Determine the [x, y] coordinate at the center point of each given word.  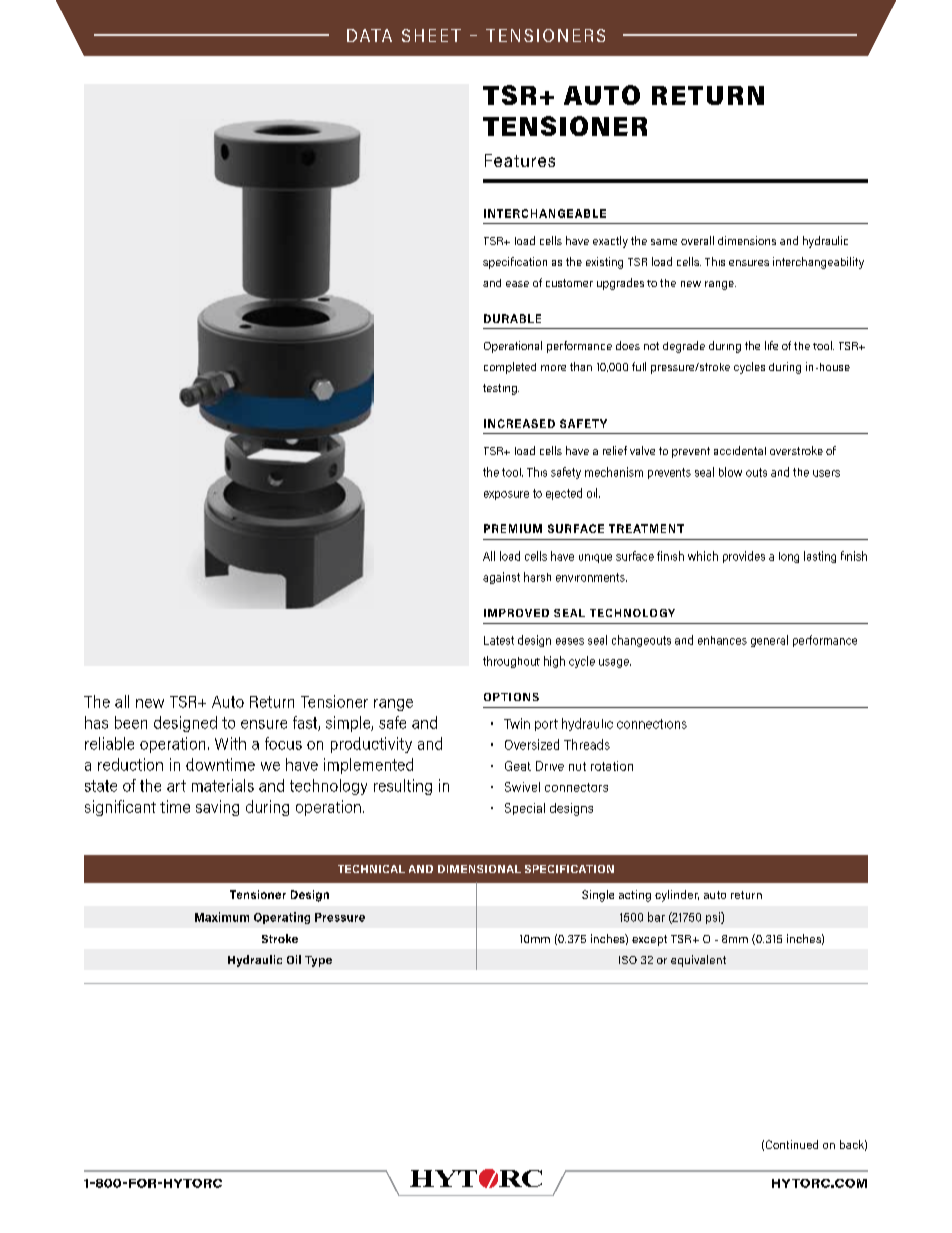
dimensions [747, 240]
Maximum [222, 917]
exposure [506, 495]
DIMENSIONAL [479, 869]
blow [730, 472]
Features [520, 160]
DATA [369, 35]
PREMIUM [513, 528]
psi [714, 918]
